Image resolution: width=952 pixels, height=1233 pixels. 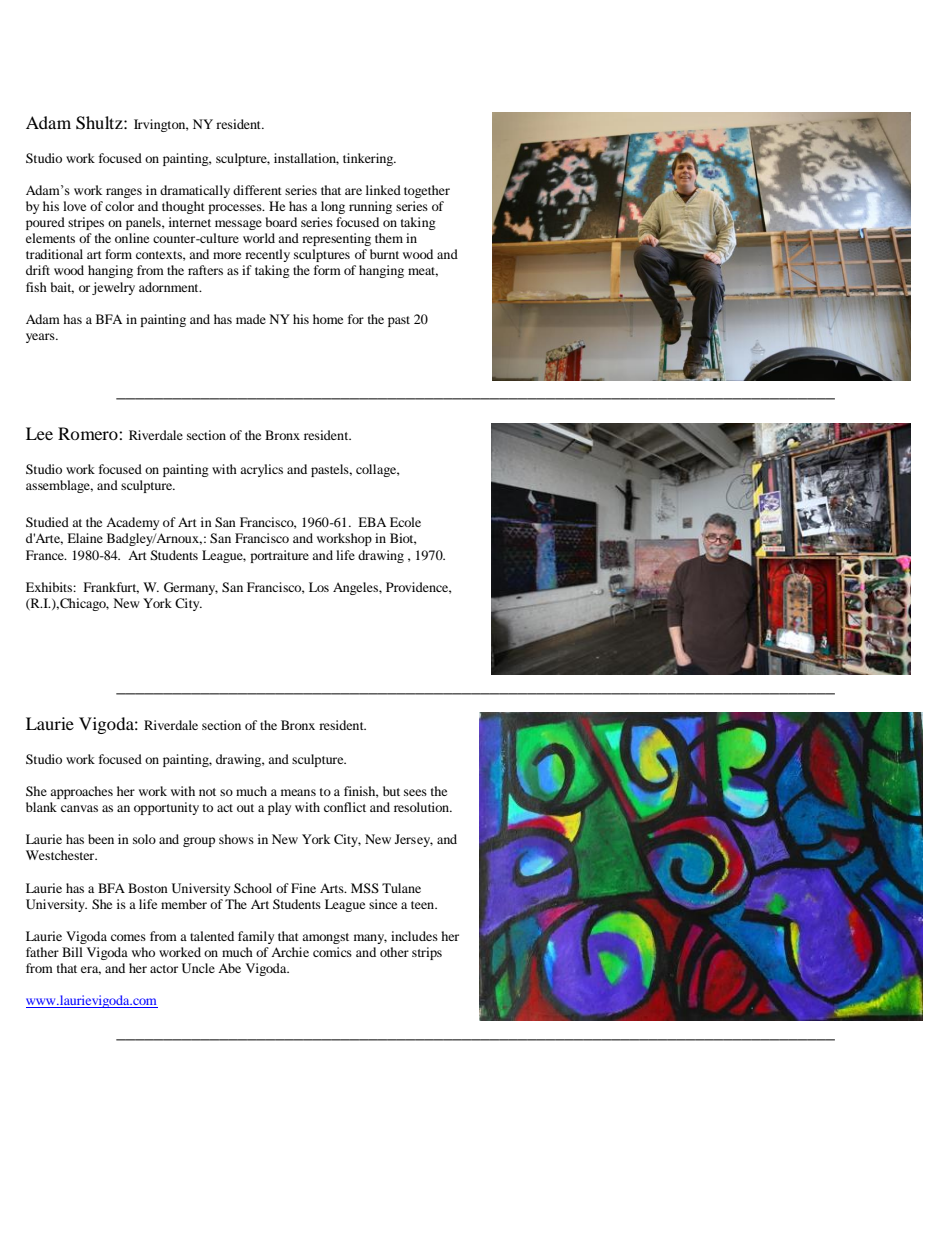 What do you see at coordinates (405, 522) in the document?
I see `Ecole` at bounding box center [405, 522].
